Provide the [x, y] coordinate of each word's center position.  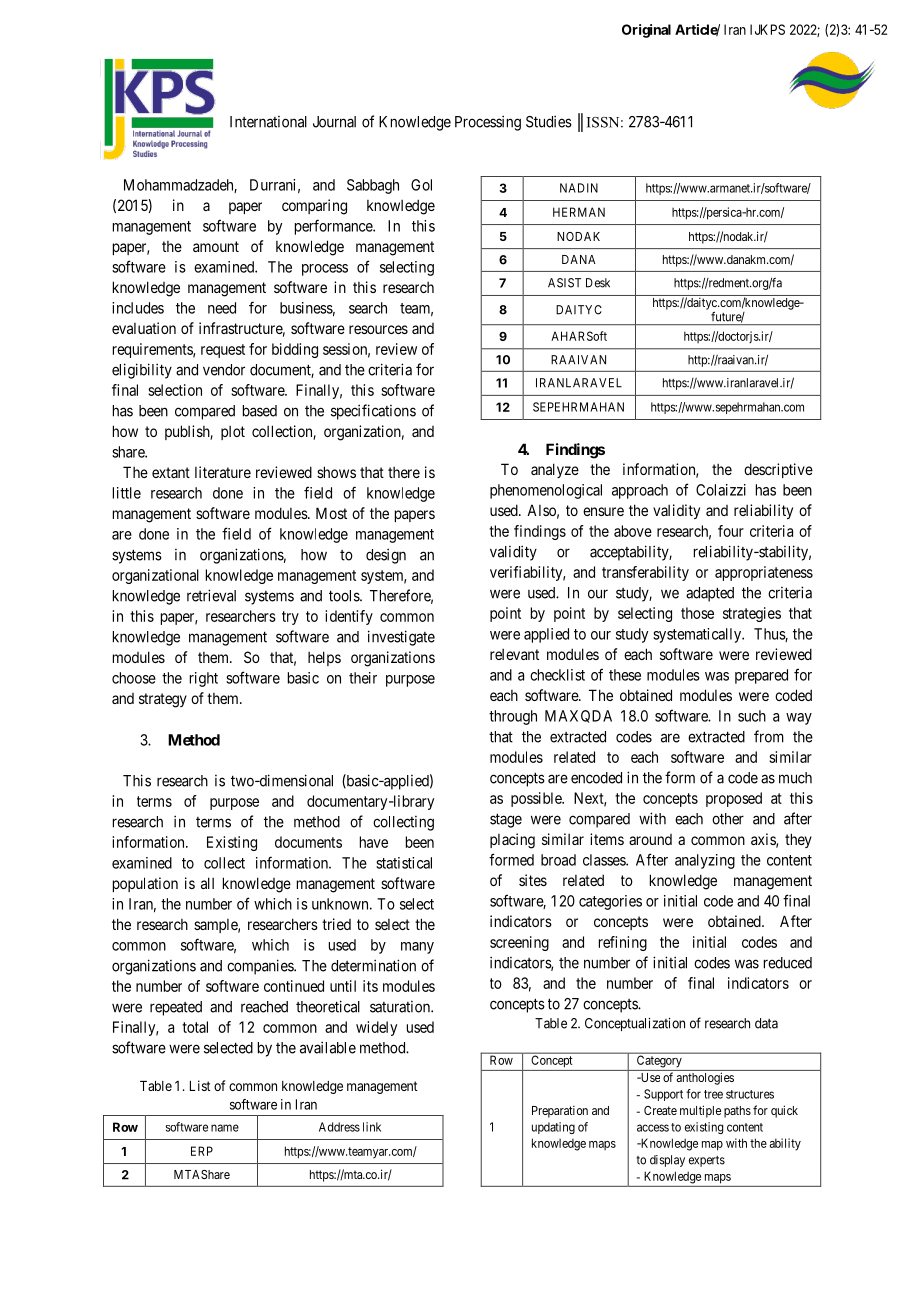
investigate [401, 638]
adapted [710, 594]
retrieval [211, 595]
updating [553, 1128]
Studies [549, 121]
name [225, 1128]
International [268, 122]
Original [646, 31]
